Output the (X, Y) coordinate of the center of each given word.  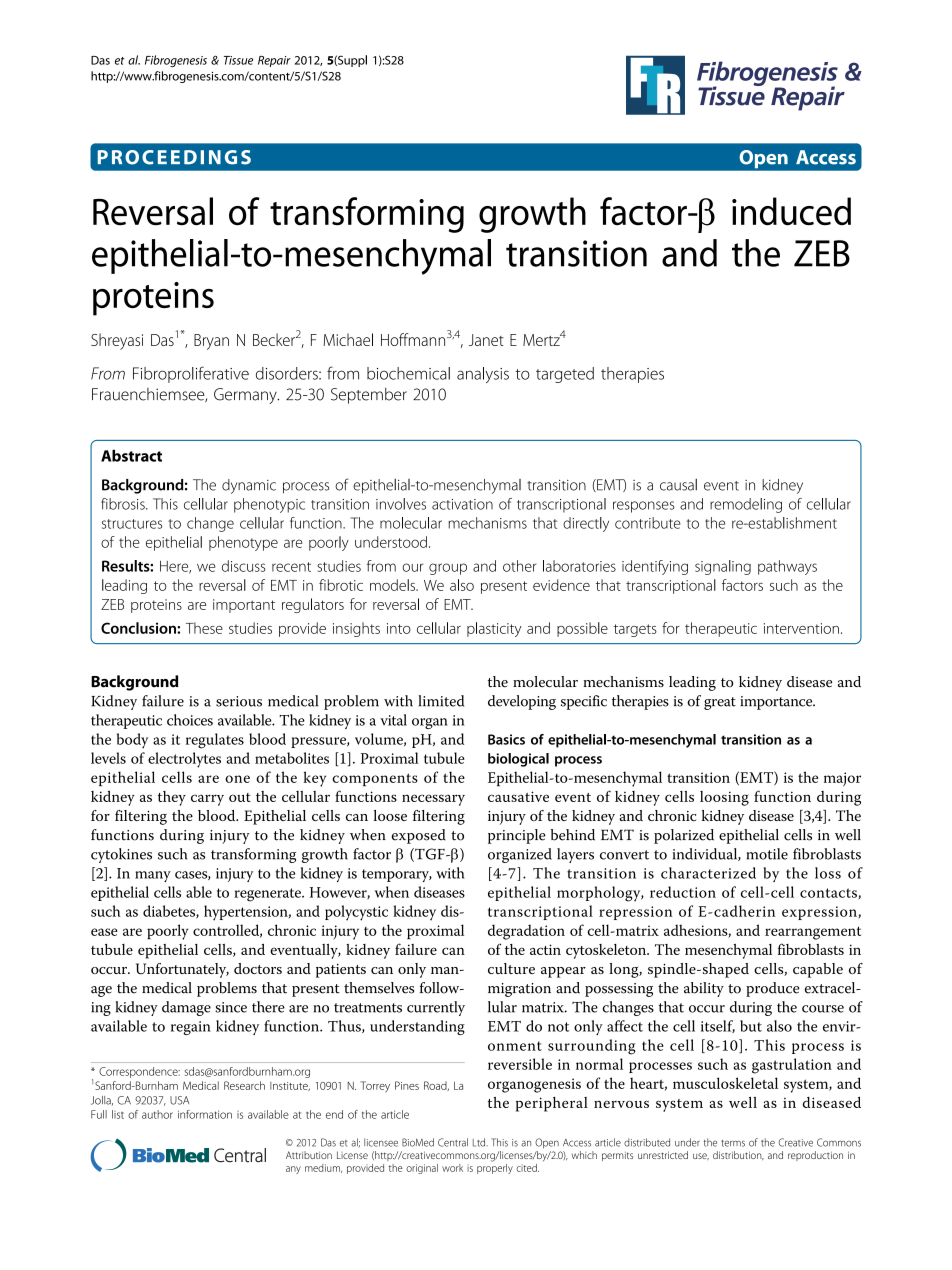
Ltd (480, 1142)
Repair (274, 61)
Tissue (238, 60)
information (205, 1114)
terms (733, 1143)
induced (791, 211)
